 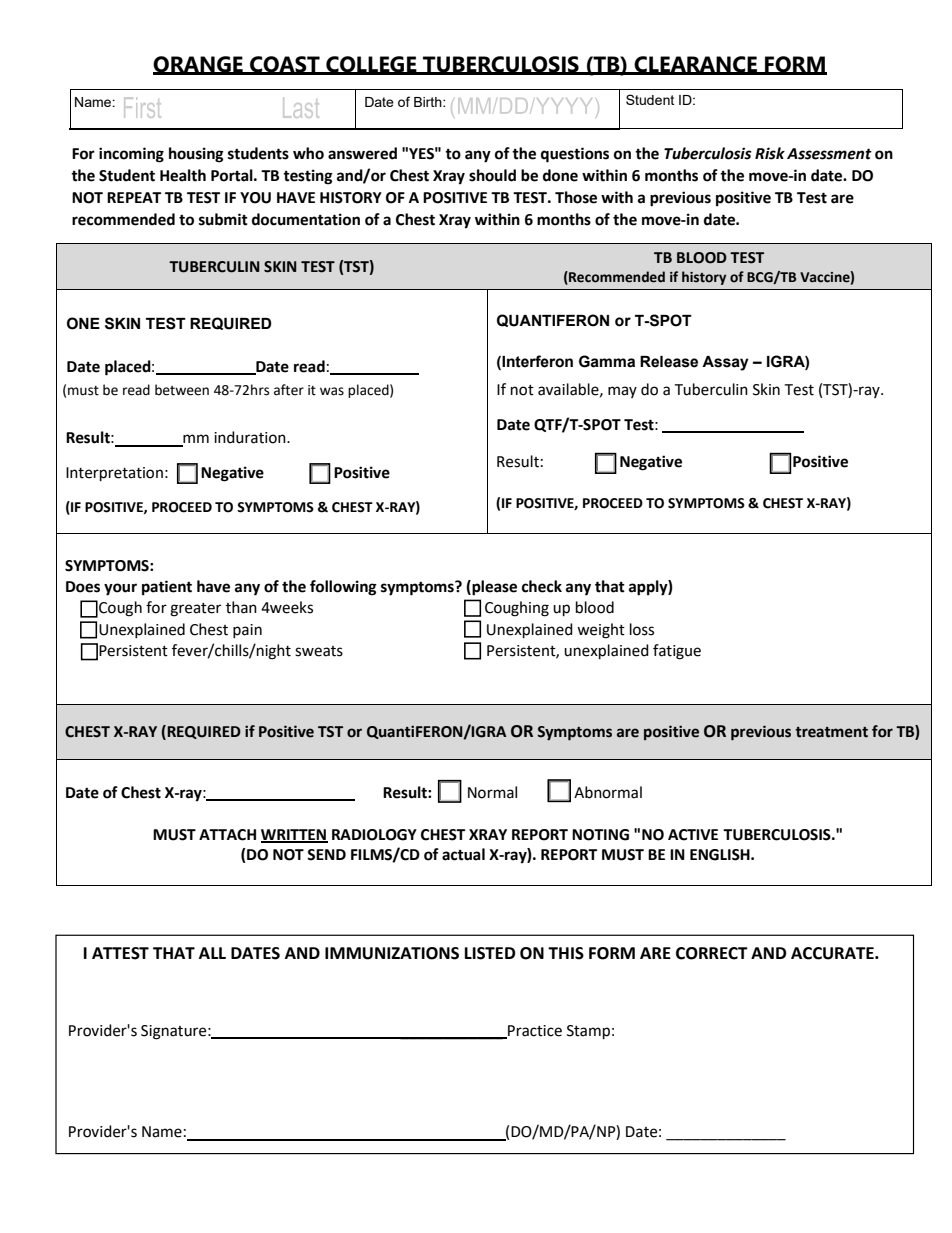 What do you see at coordinates (212, 953) in the page?
I see `ALL` at bounding box center [212, 953].
